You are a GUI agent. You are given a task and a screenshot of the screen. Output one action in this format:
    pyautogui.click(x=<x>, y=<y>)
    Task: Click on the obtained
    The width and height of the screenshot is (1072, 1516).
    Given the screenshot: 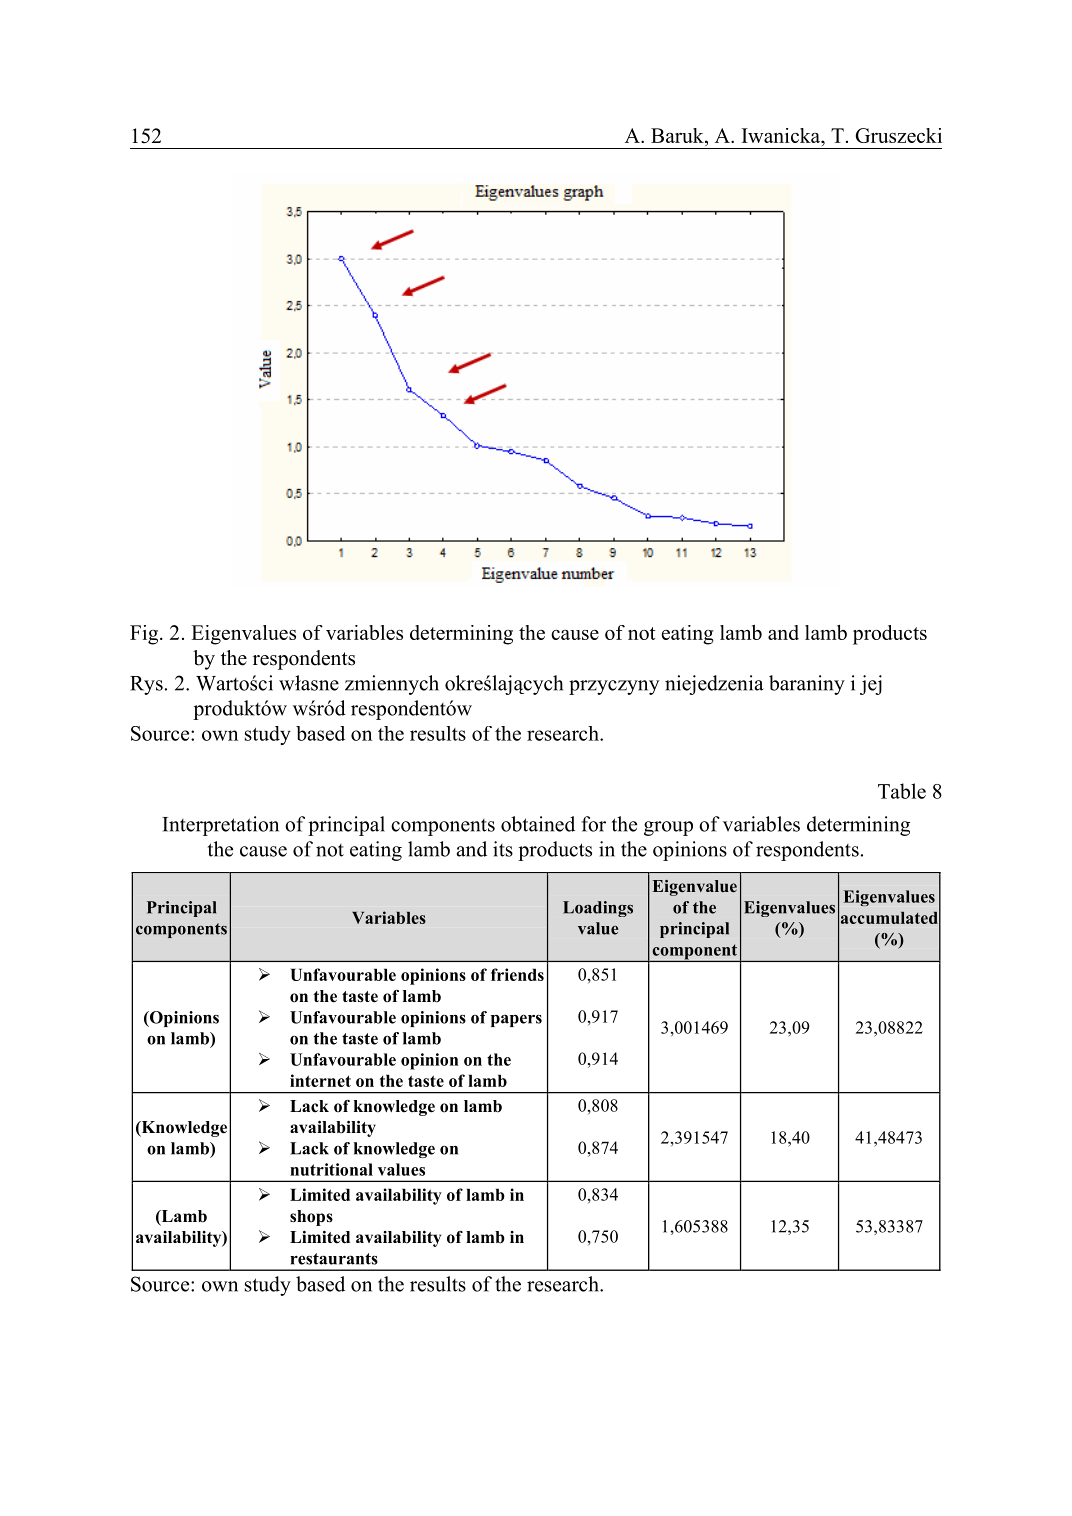 What is the action you would take?
    pyautogui.click(x=538, y=824)
